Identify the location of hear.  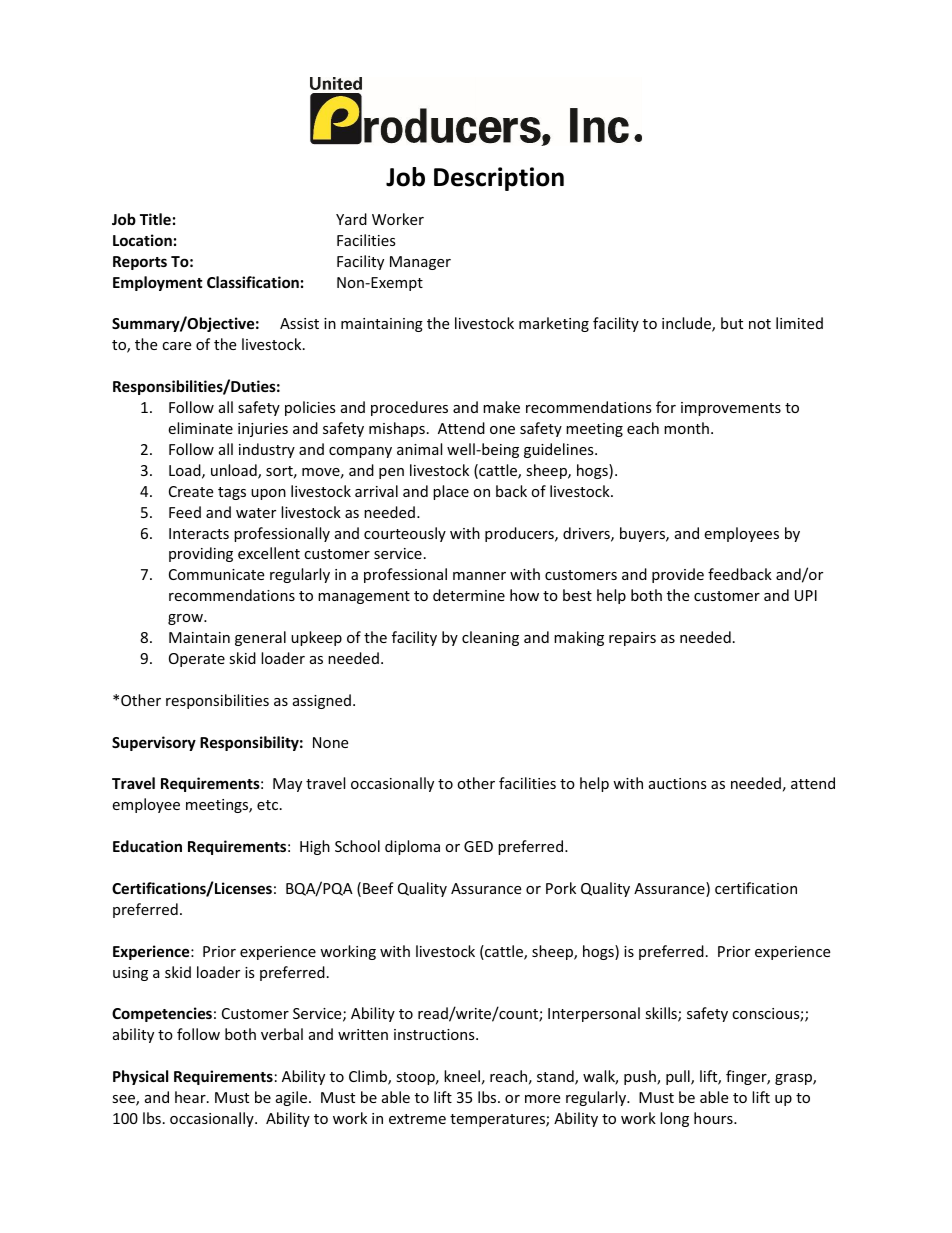
(191, 1097).
